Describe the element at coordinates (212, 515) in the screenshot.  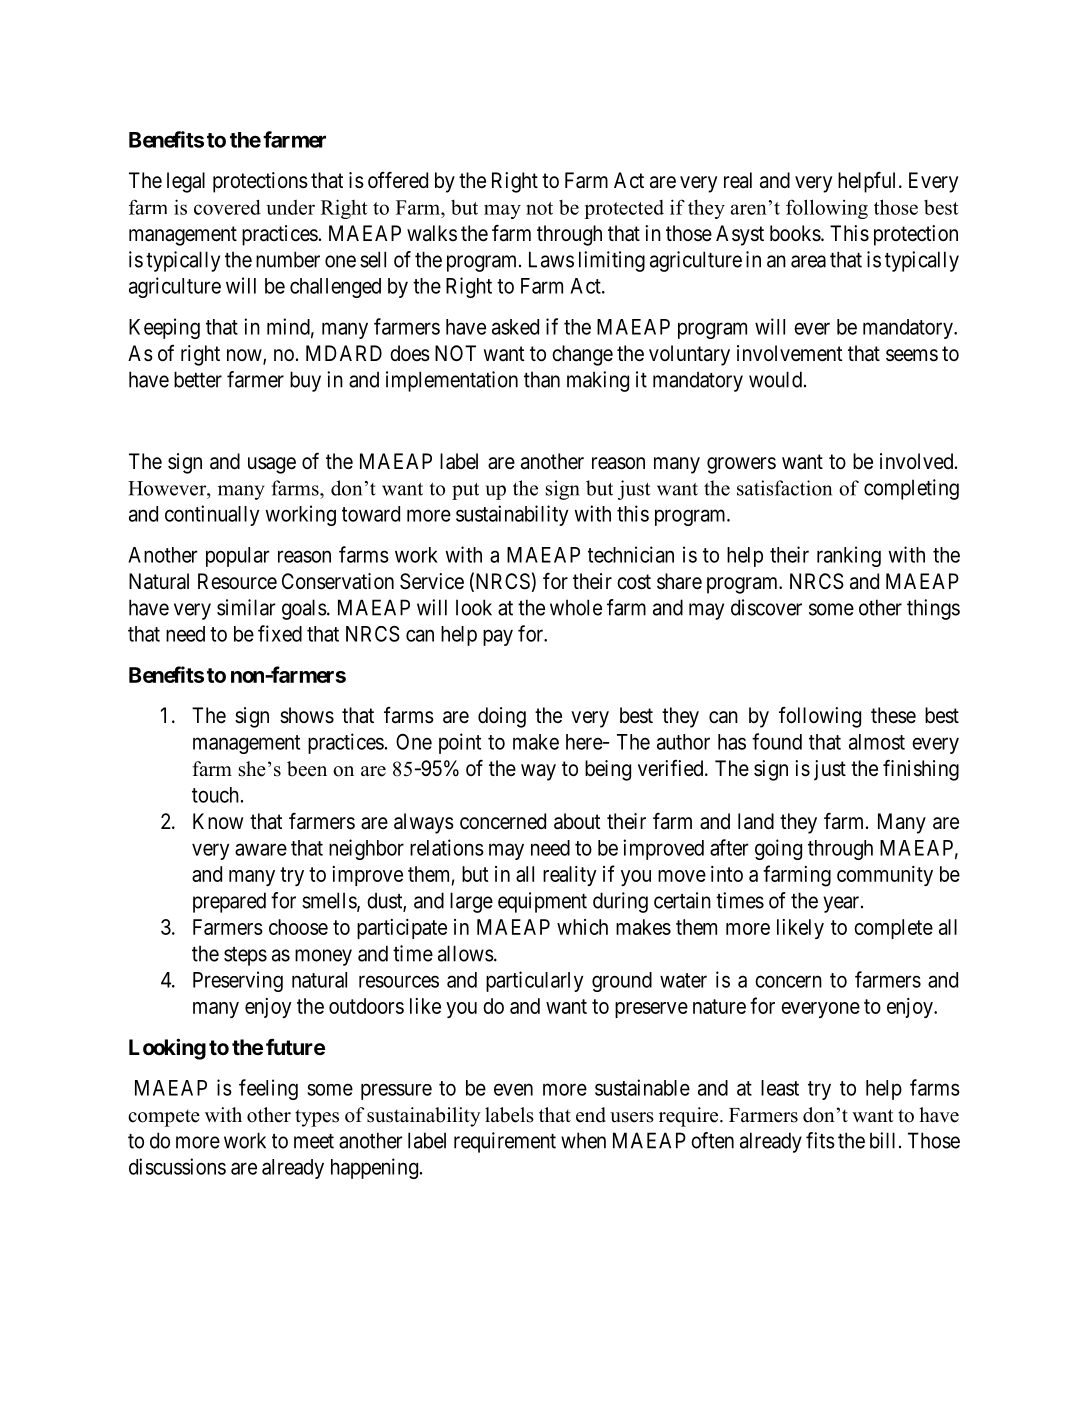
I see `continually` at that location.
